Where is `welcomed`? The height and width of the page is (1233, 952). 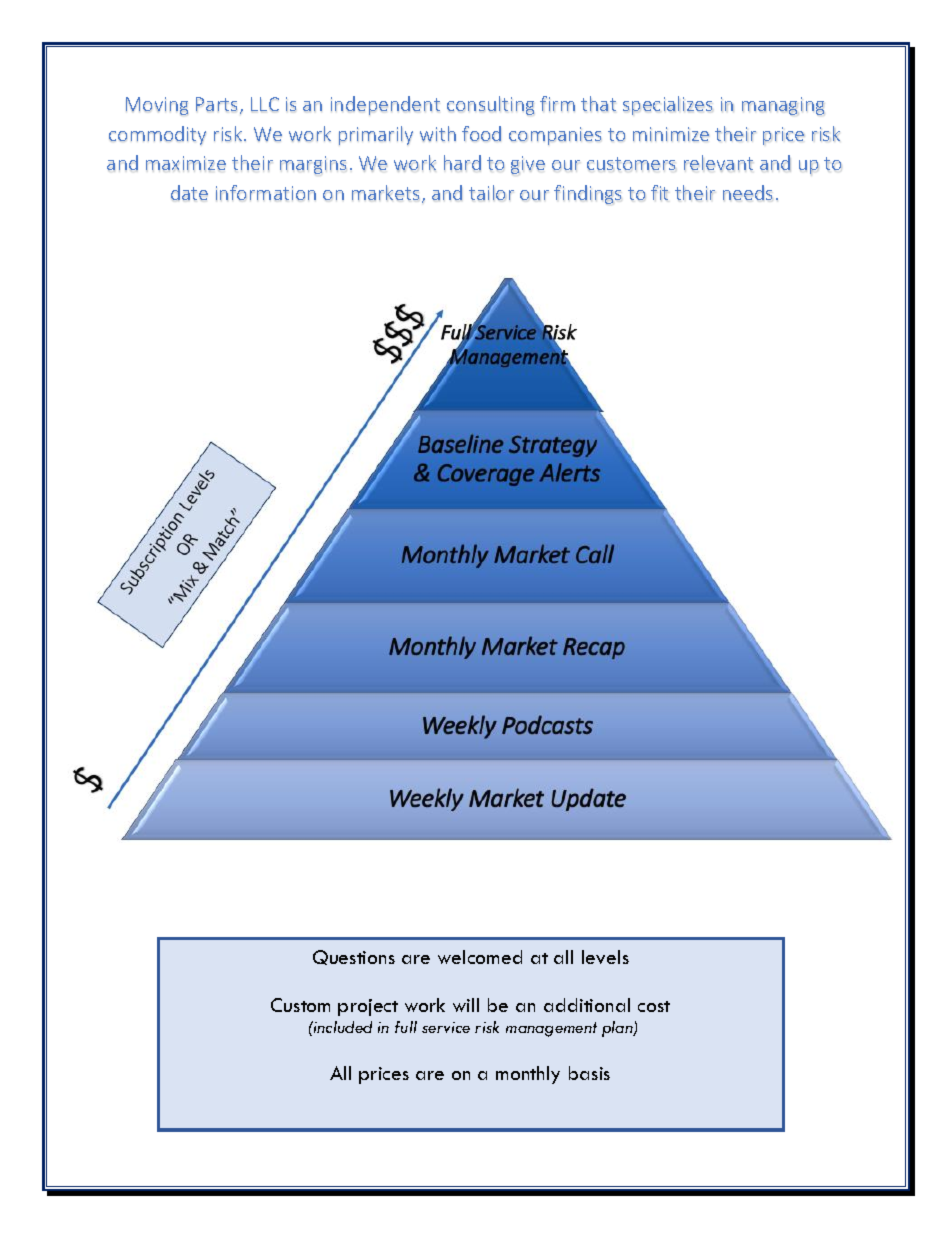 welcomed is located at coordinates (480, 957).
